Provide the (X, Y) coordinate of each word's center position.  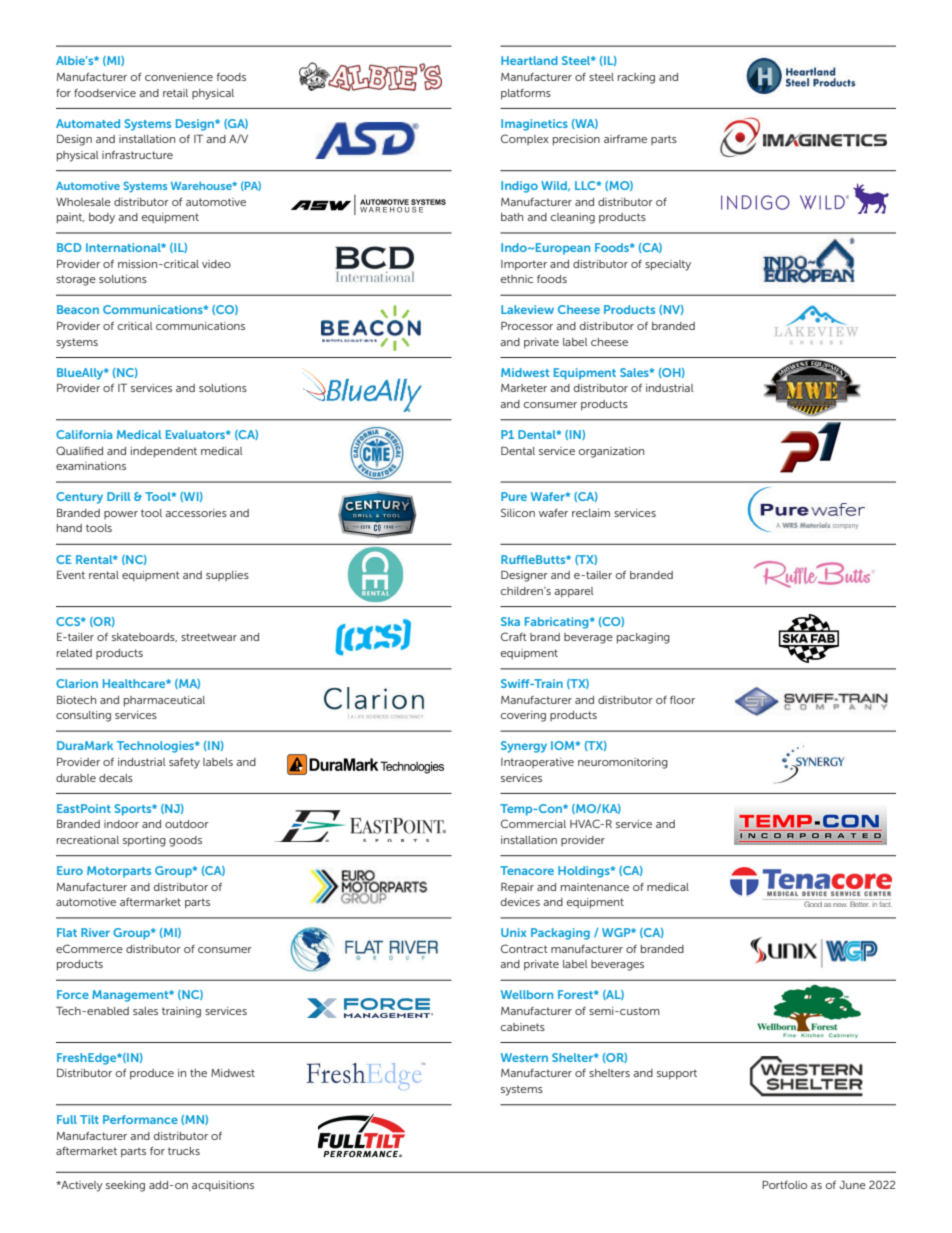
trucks (184, 1151)
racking (636, 78)
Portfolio (784, 1184)
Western (524, 1057)
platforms (526, 94)
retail (175, 93)
